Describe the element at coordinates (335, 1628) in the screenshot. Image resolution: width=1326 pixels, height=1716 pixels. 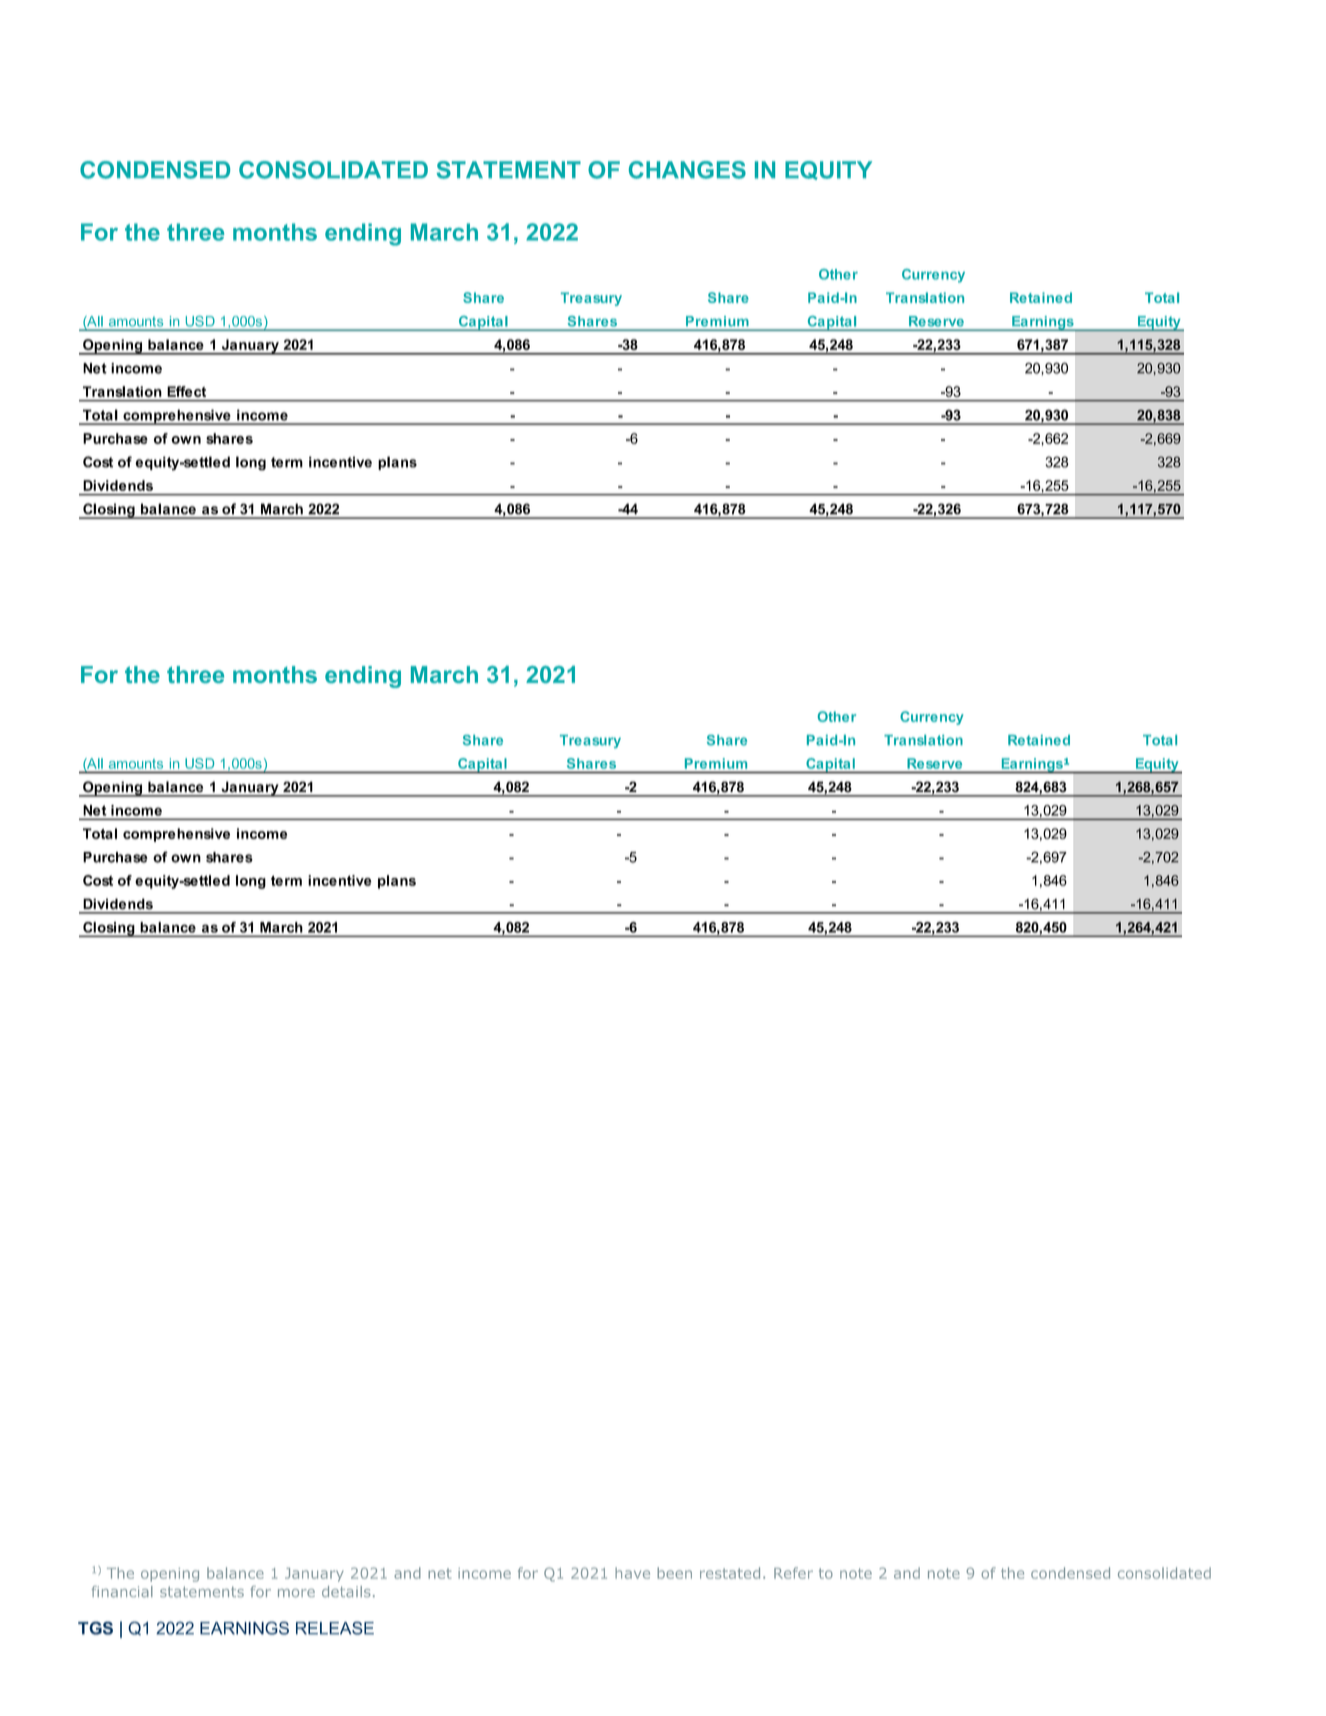
I see `RELEASE` at that location.
